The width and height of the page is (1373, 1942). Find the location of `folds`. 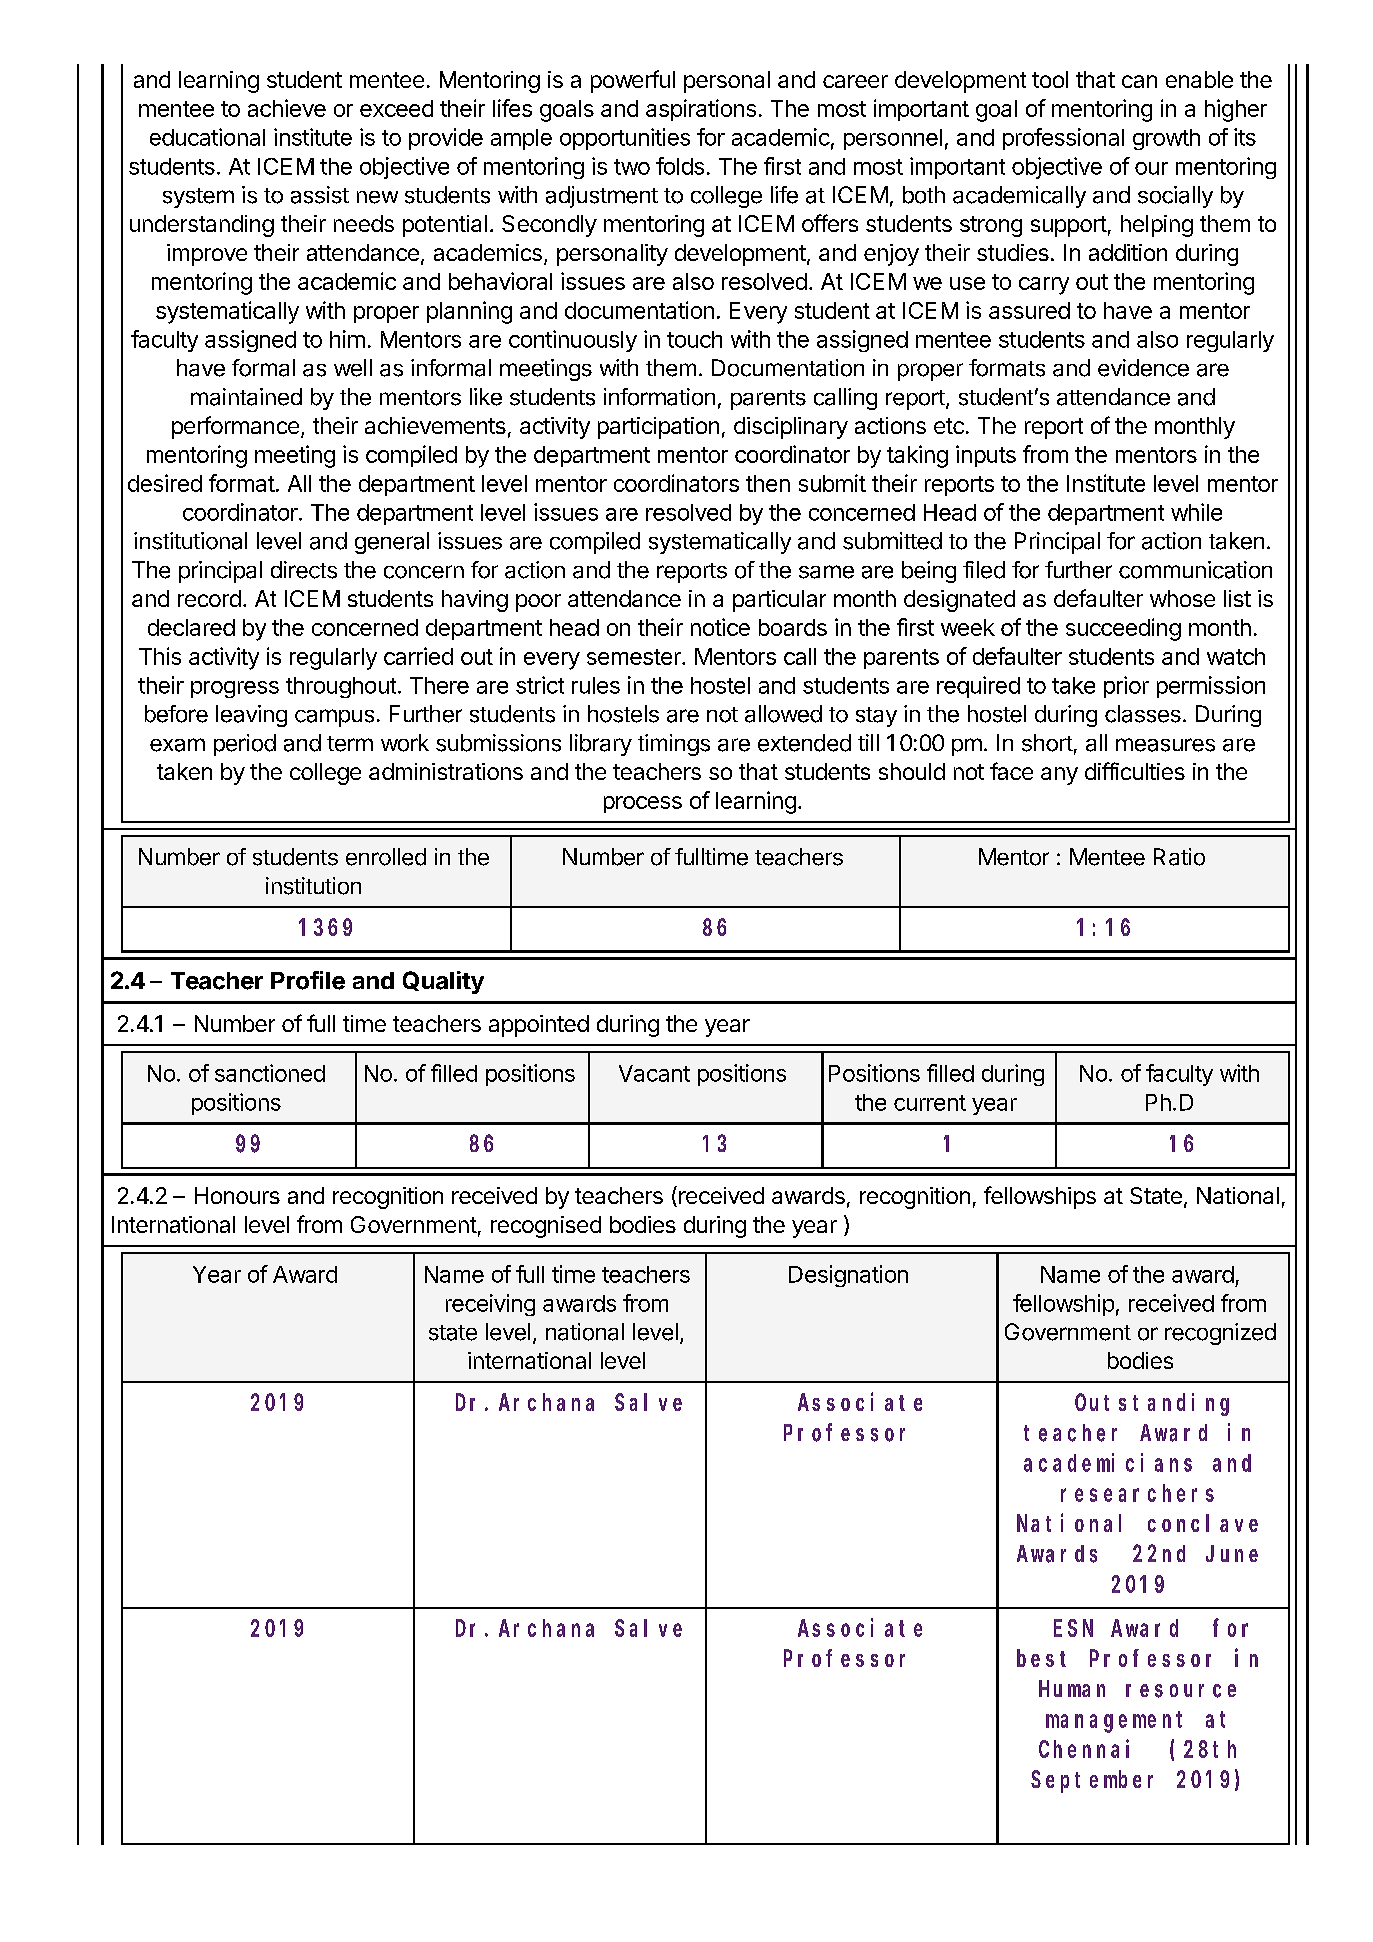

folds is located at coordinates (680, 166).
